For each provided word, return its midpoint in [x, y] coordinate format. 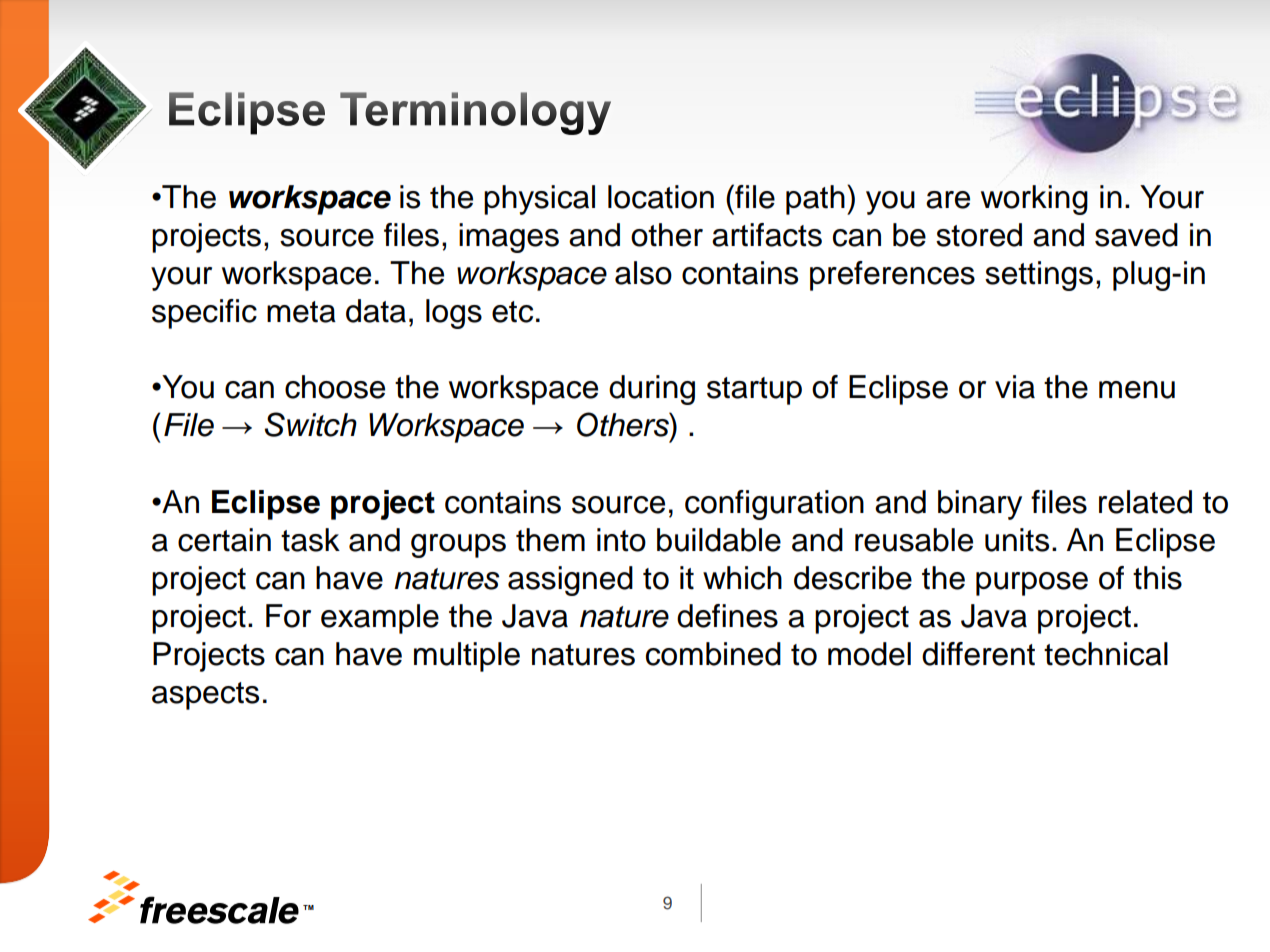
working [1034, 200]
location [661, 197]
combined [713, 654]
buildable [719, 540]
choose [335, 387]
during [652, 390]
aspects [205, 696]
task [310, 540]
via [1015, 387]
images [509, 238]
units [1017, 540]
